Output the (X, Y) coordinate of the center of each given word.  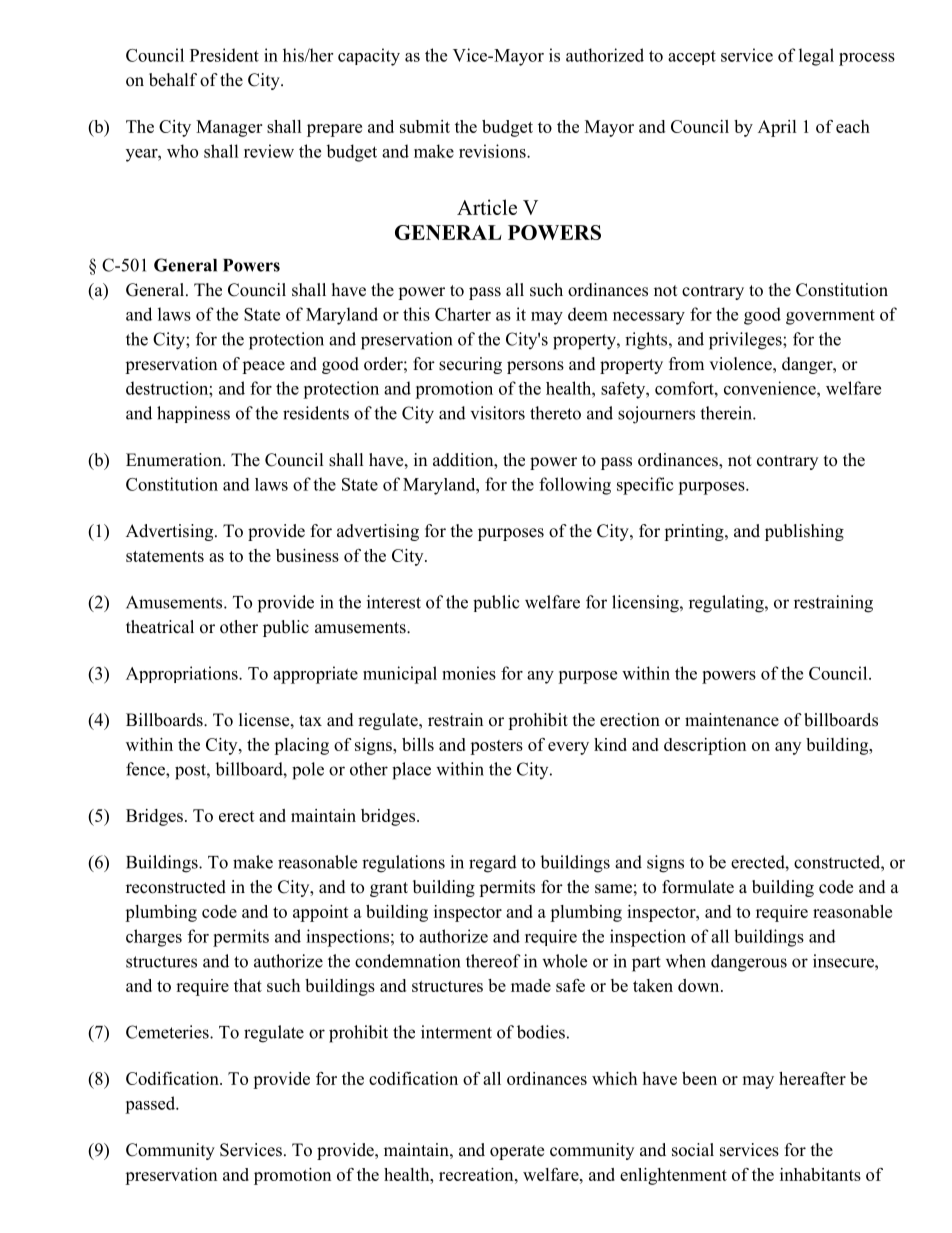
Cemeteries (168, 1032)
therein (727, 413)
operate (517, 1152)
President (224, 55)
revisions (493, 151)
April (777, 128)
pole (308, 771)
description (705, 746)
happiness (193, 414)
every (568, 748)
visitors (498, 413)
